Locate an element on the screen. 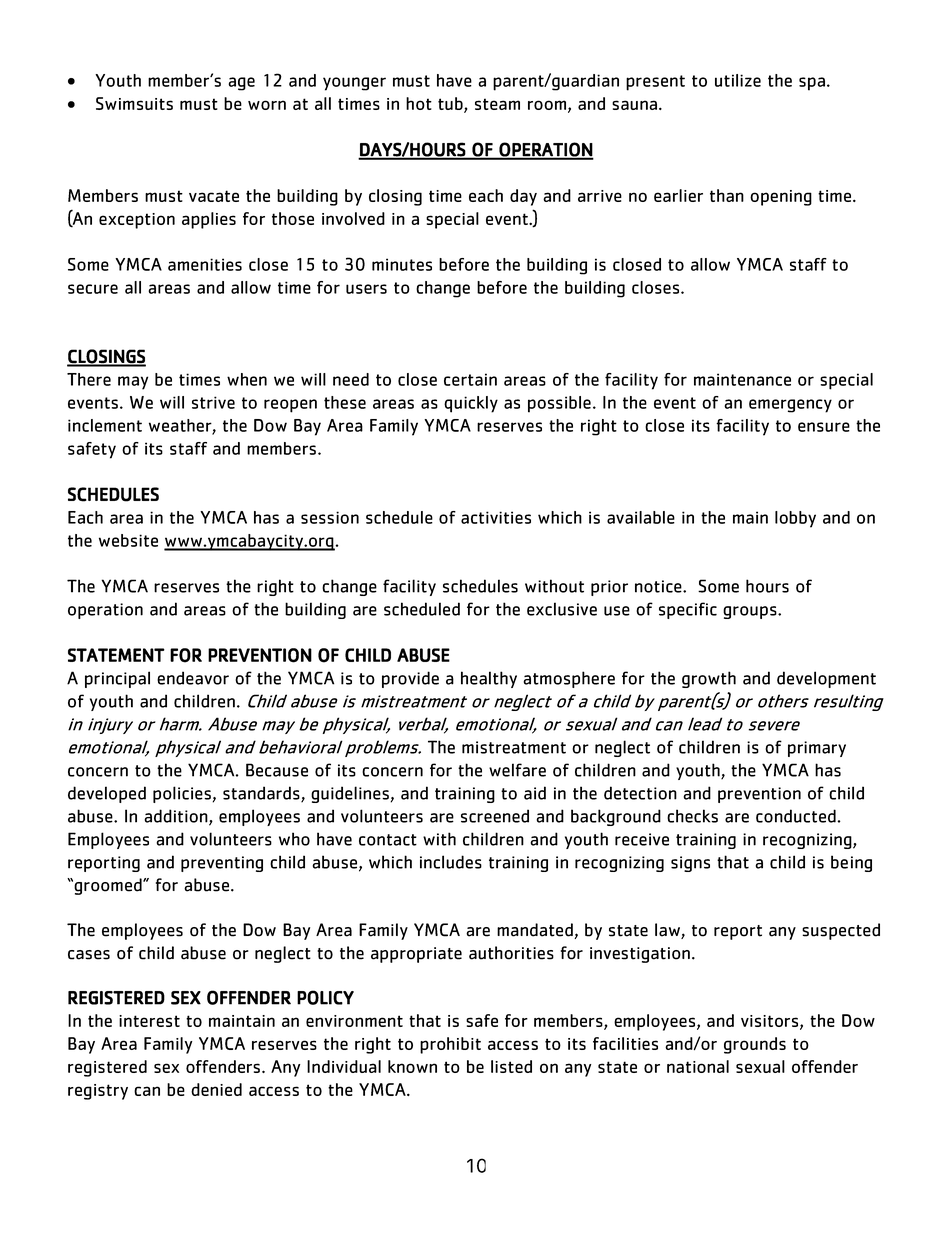 This screenshot has width=952, height=1233. policies is located at coordinates (182, 794).
